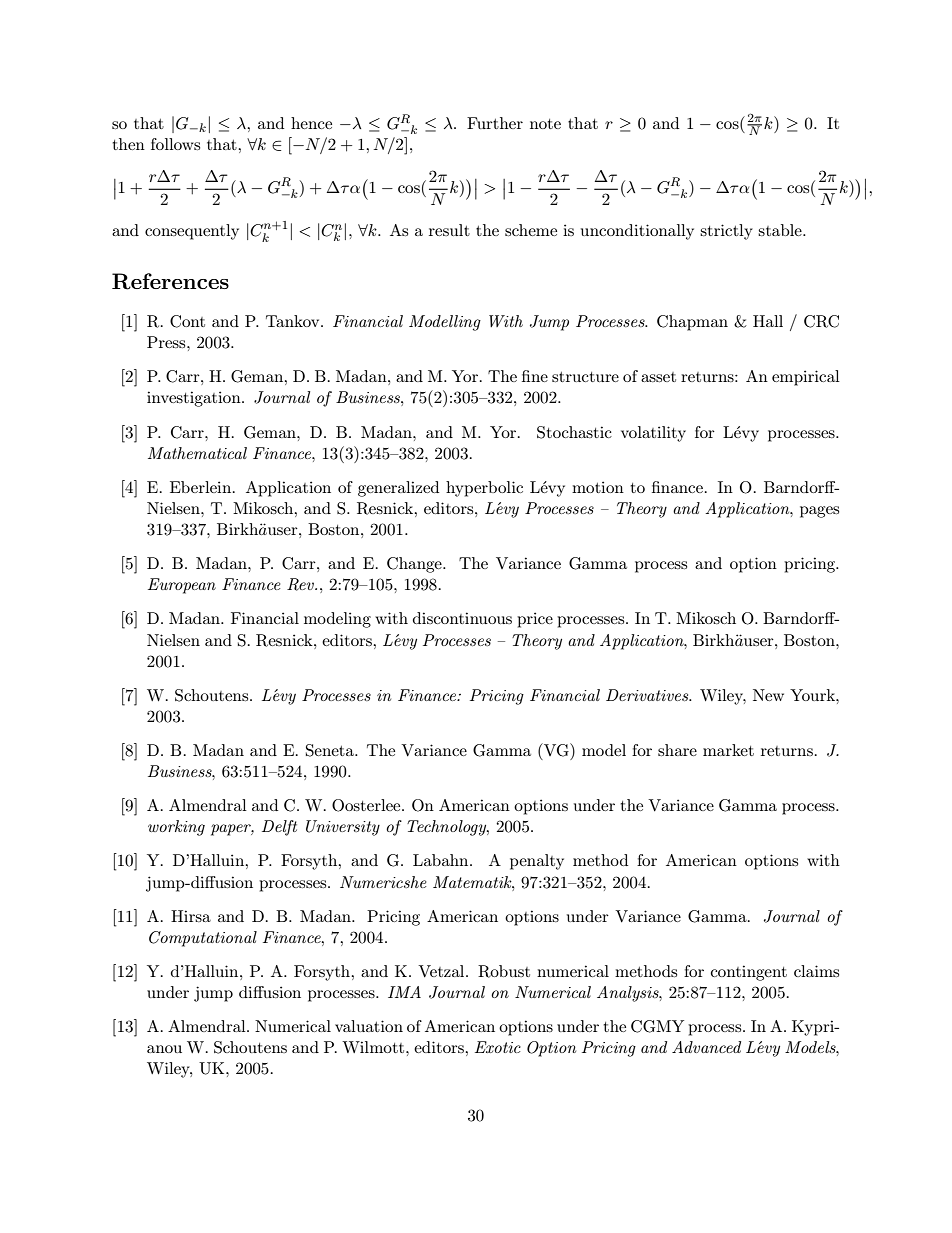 The height and width of the screenshot is (1233, 952). What do you see at coordinates (726, 232) in the screenshot?
I see `strictly` at bounding box center [726, 232].
